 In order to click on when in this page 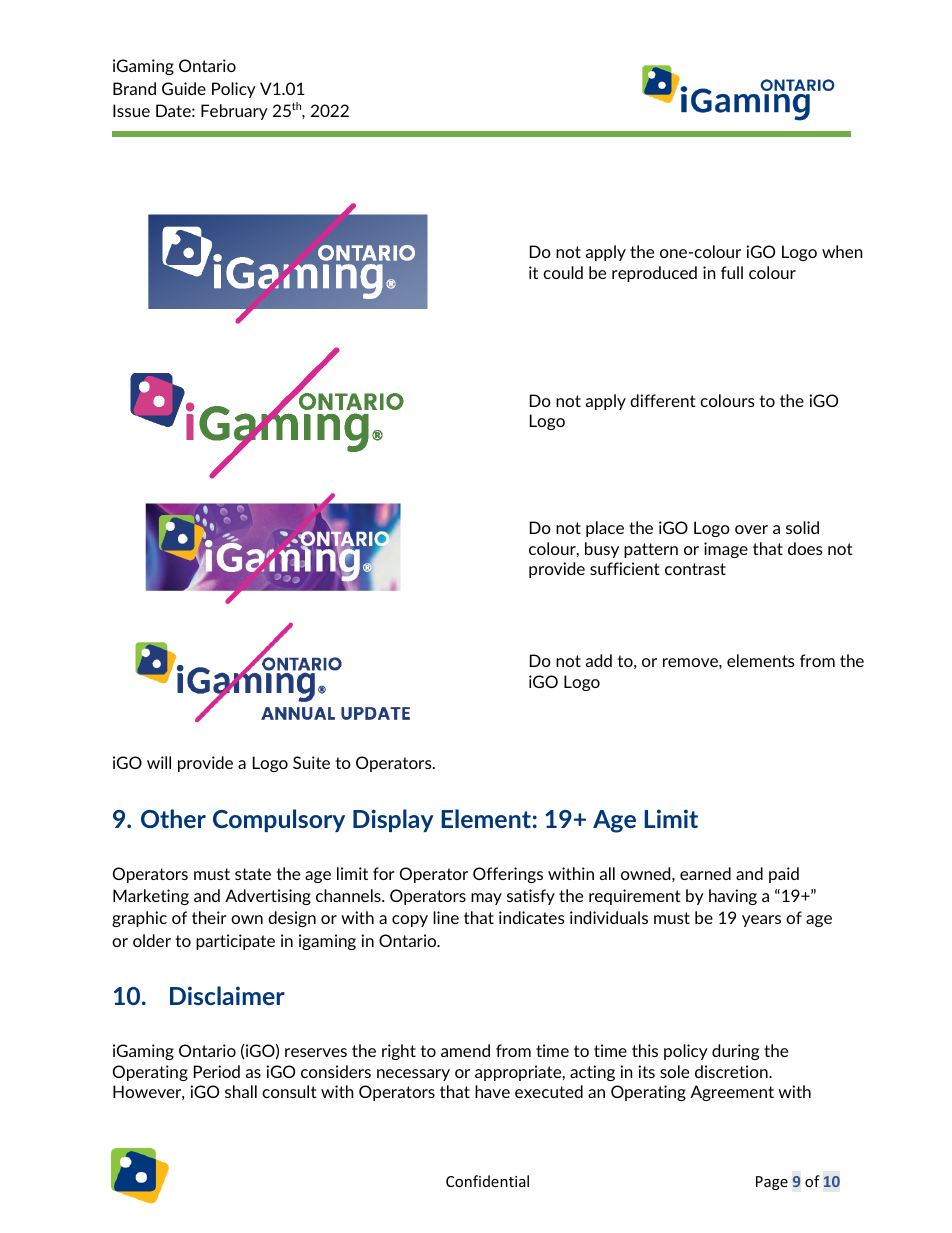, I will do `click(842, 251)`.
